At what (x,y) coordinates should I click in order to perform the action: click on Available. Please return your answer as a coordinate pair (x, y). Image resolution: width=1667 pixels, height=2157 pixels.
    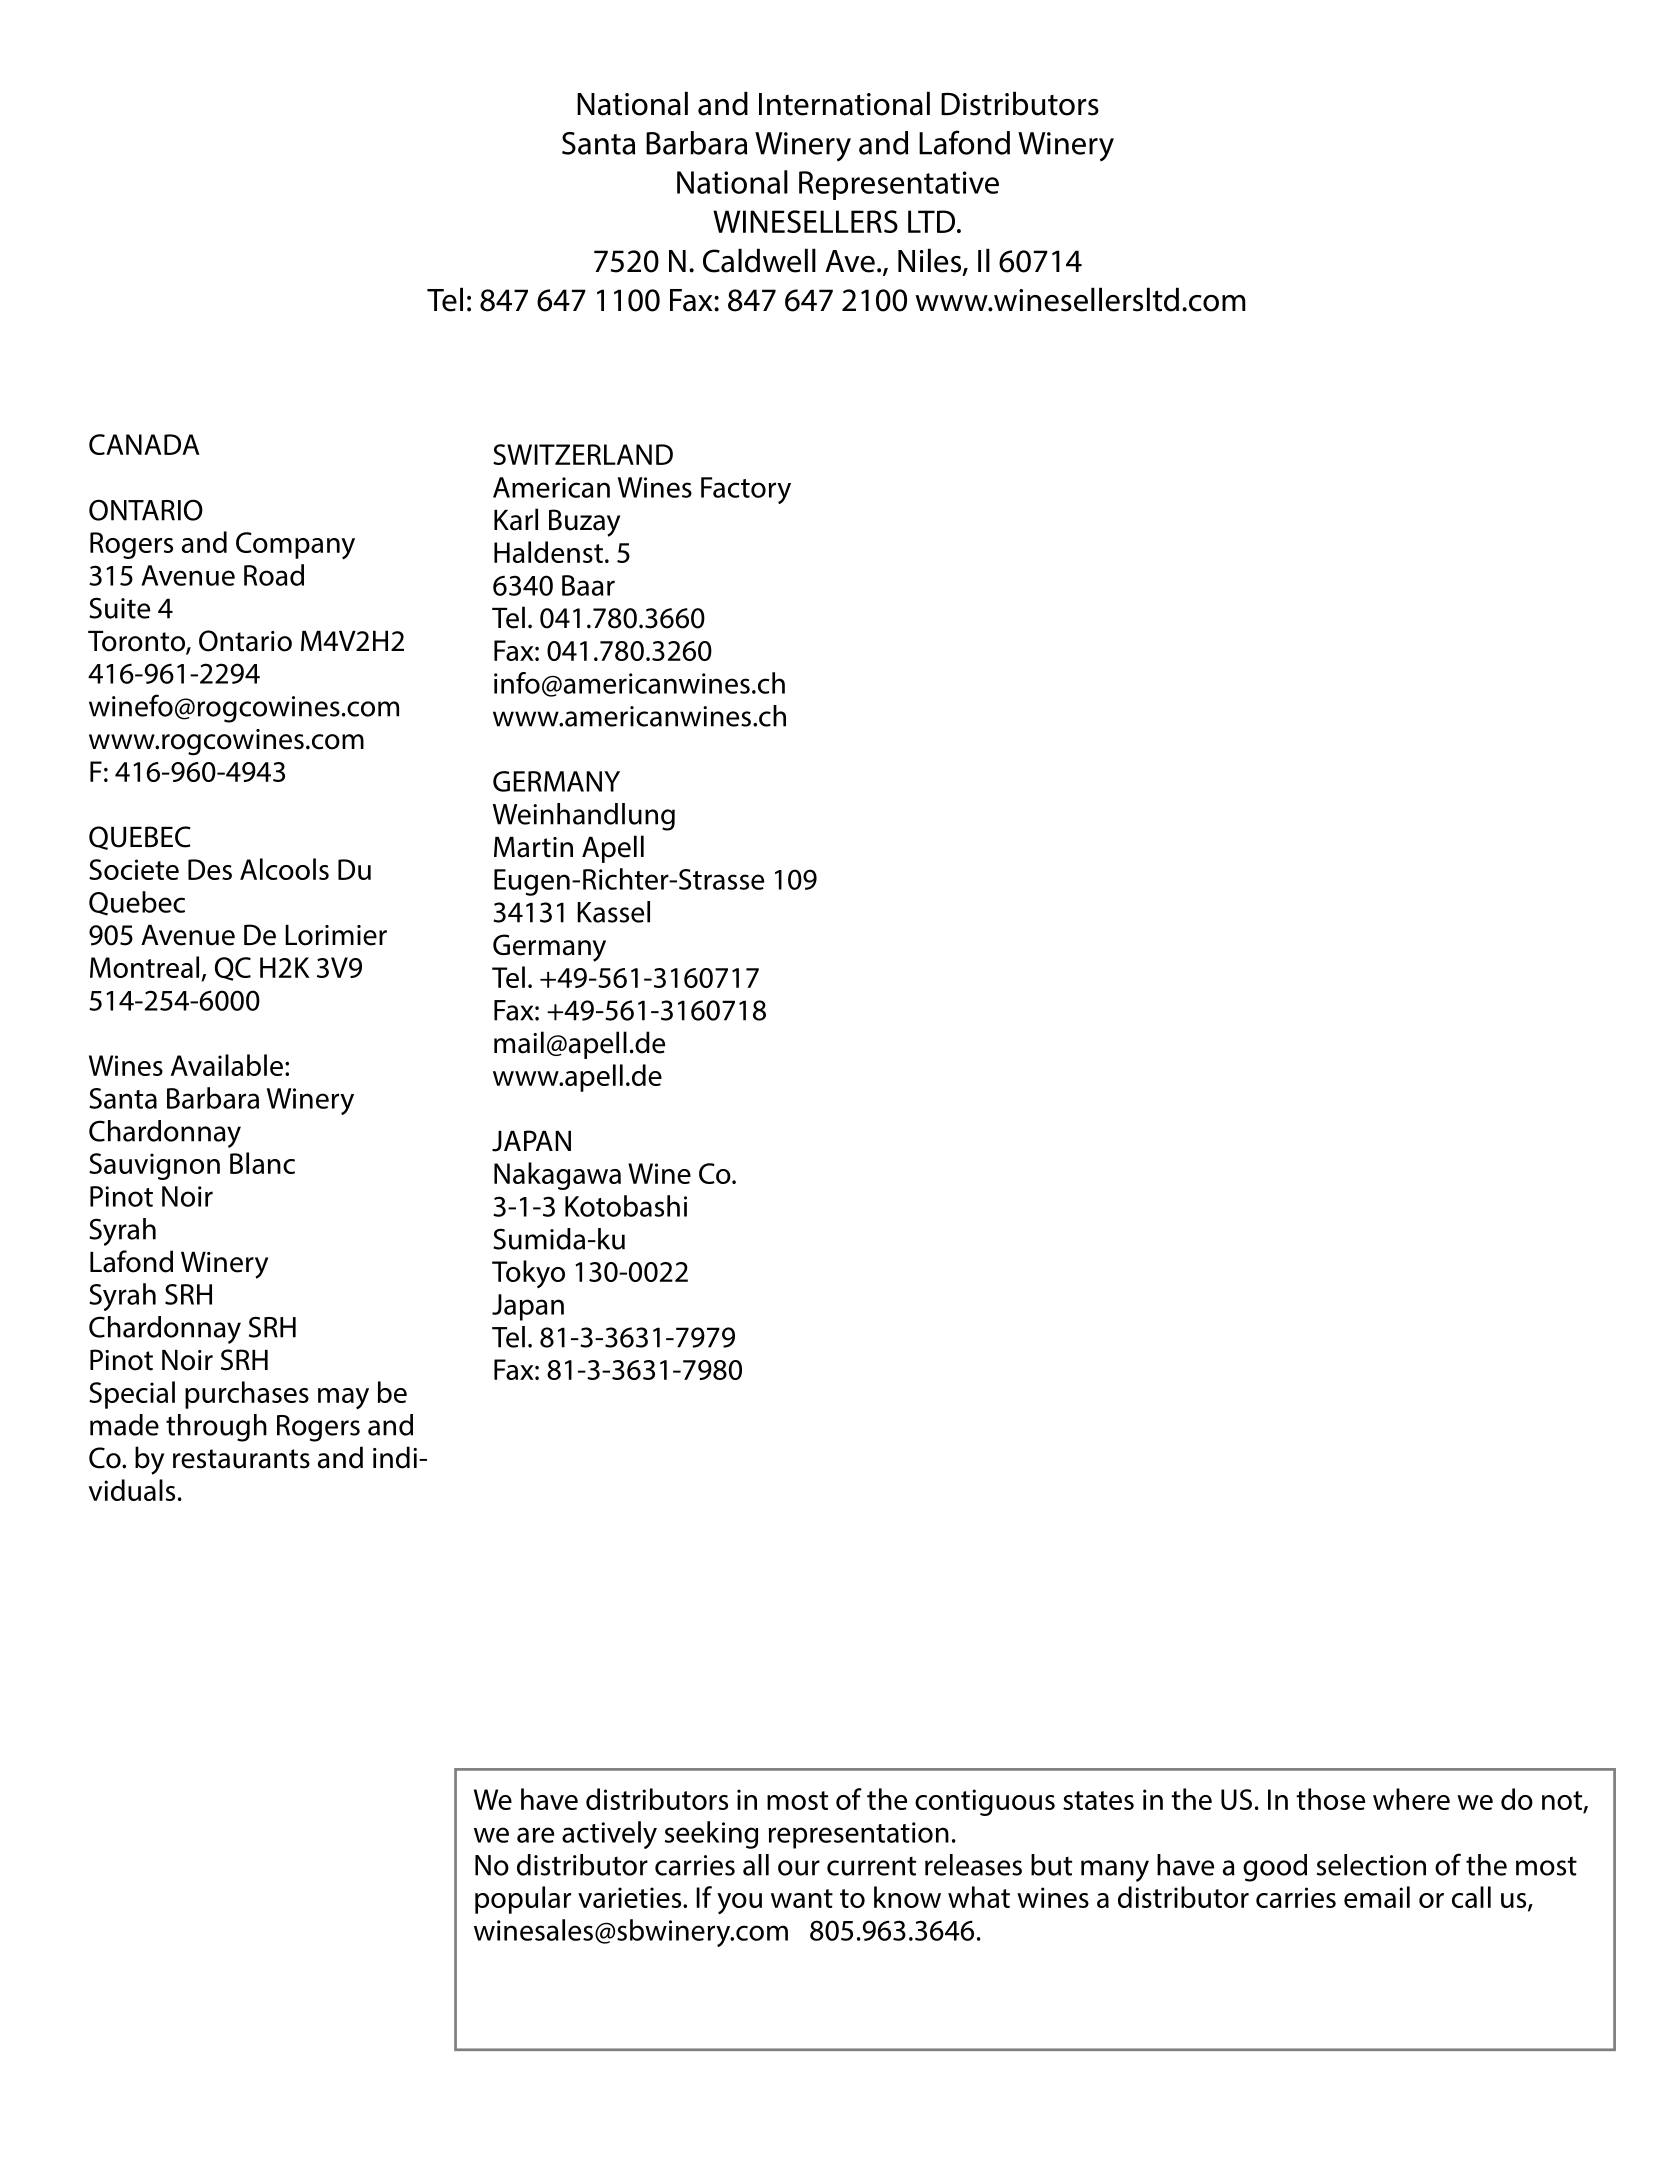
    Looking at the image, I should click on (227, 1065).
